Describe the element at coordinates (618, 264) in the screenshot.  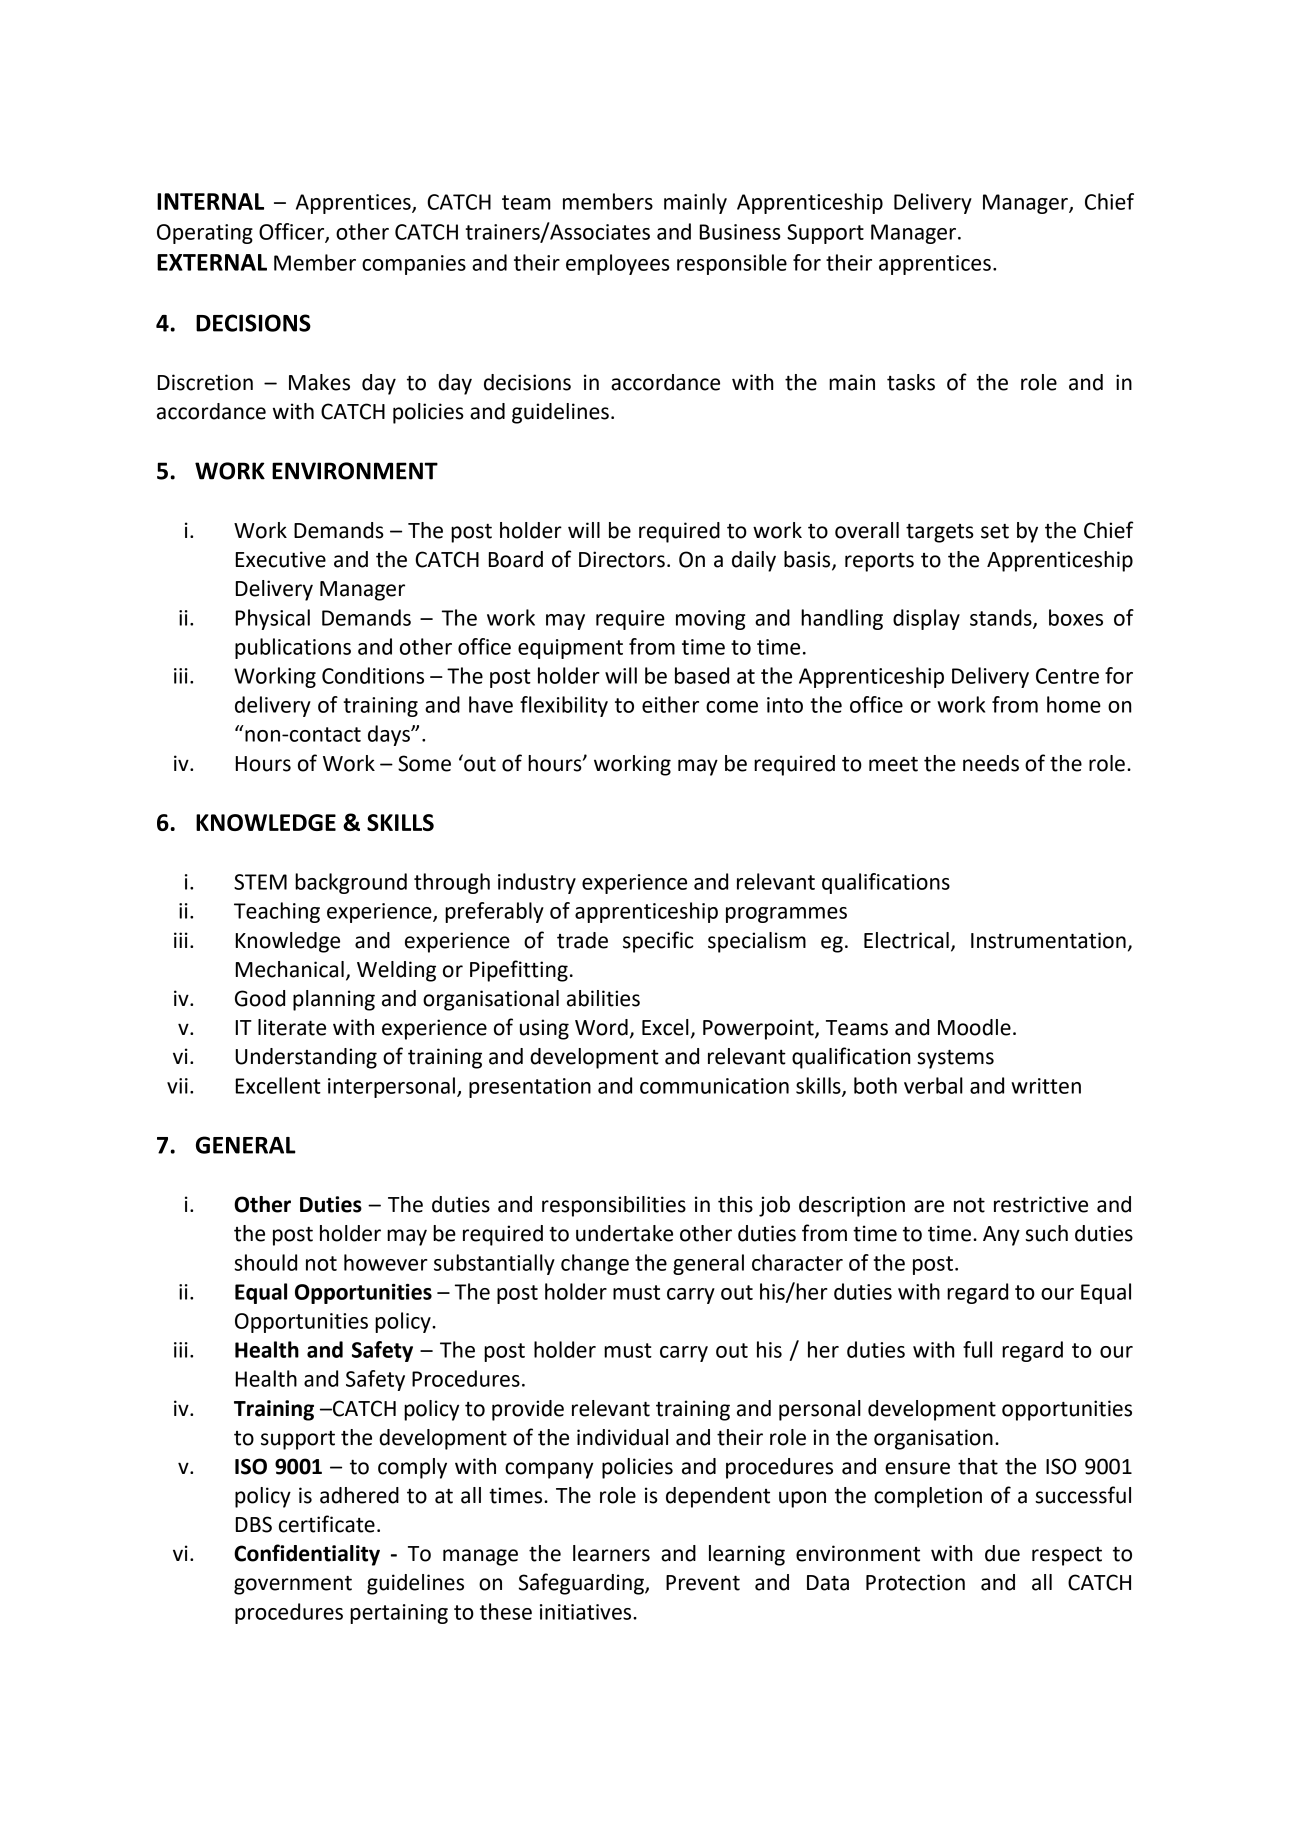
I see `employees` at that location.
